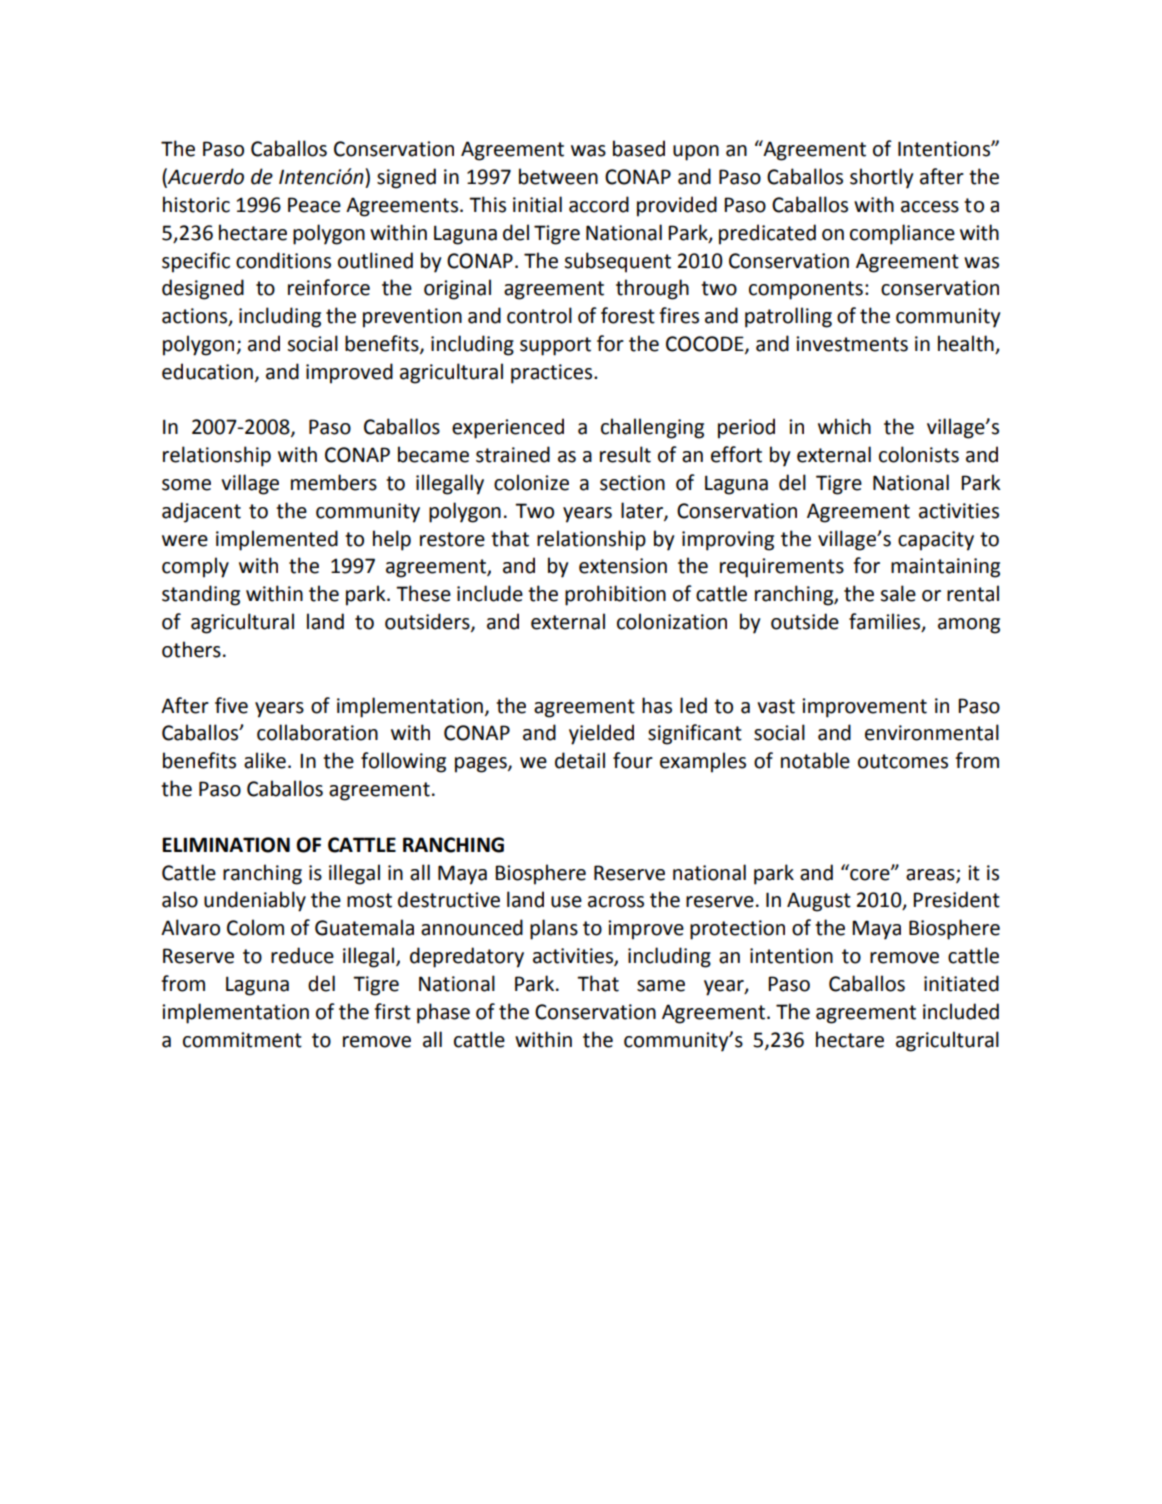 Image resolution: width=1162 pixels, height=1504 pixels. Describe the element at coordinates (566, 902) in the document. I see `use` at that location.
